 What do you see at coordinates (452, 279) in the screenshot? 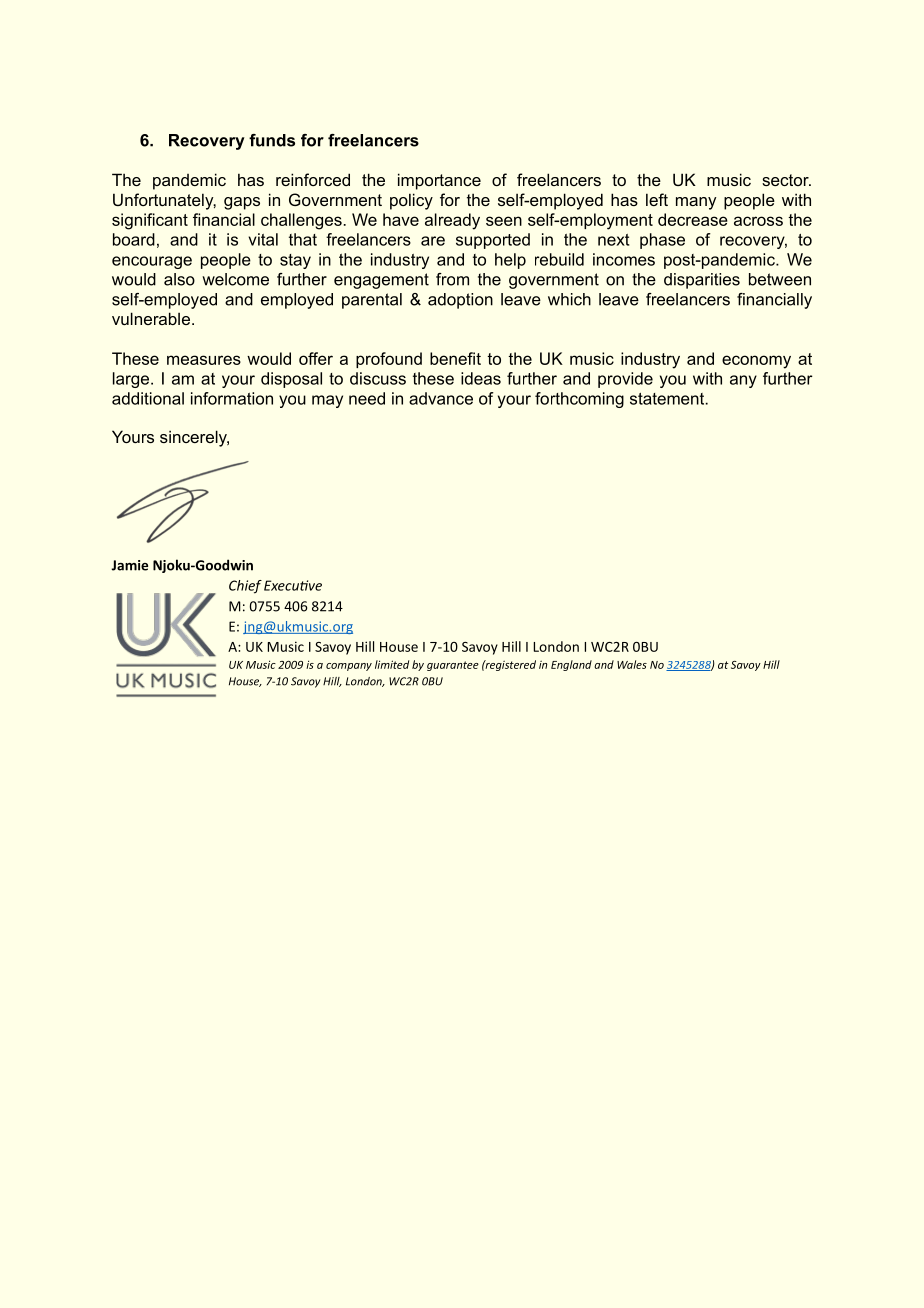
I see `from` at bounding box center [452, 279].
